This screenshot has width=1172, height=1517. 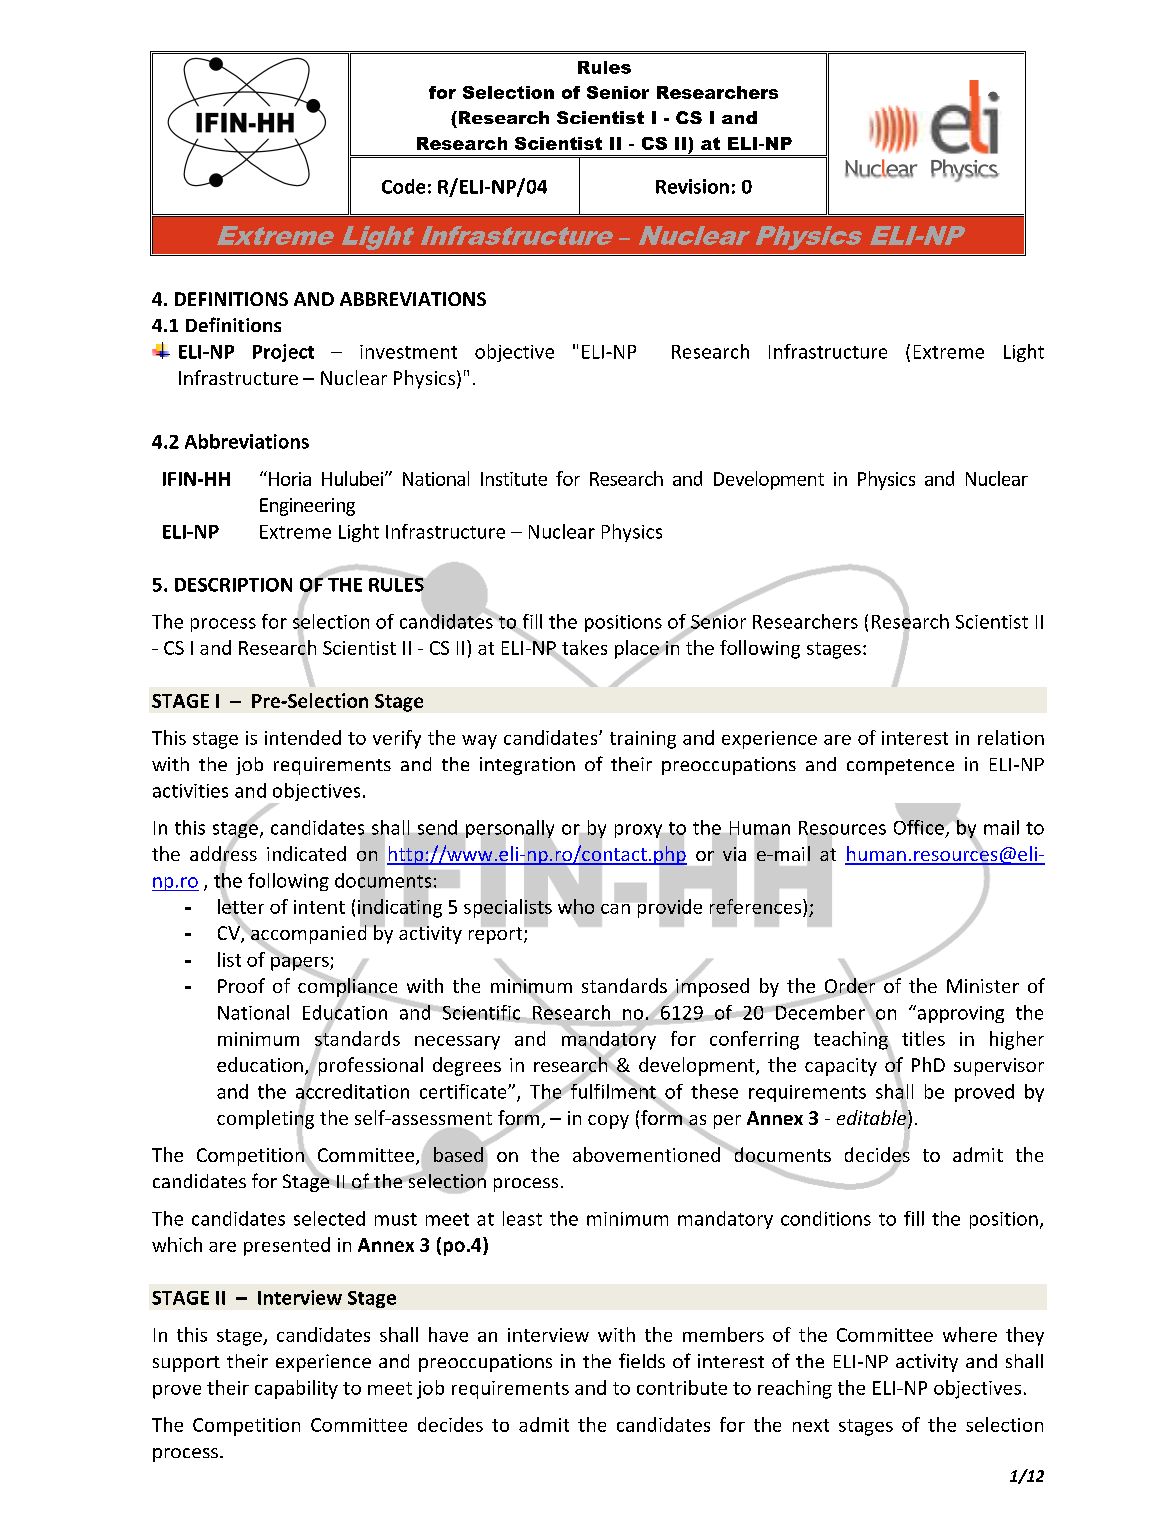 I want to click on fields, so click(x=642, y=1360).
